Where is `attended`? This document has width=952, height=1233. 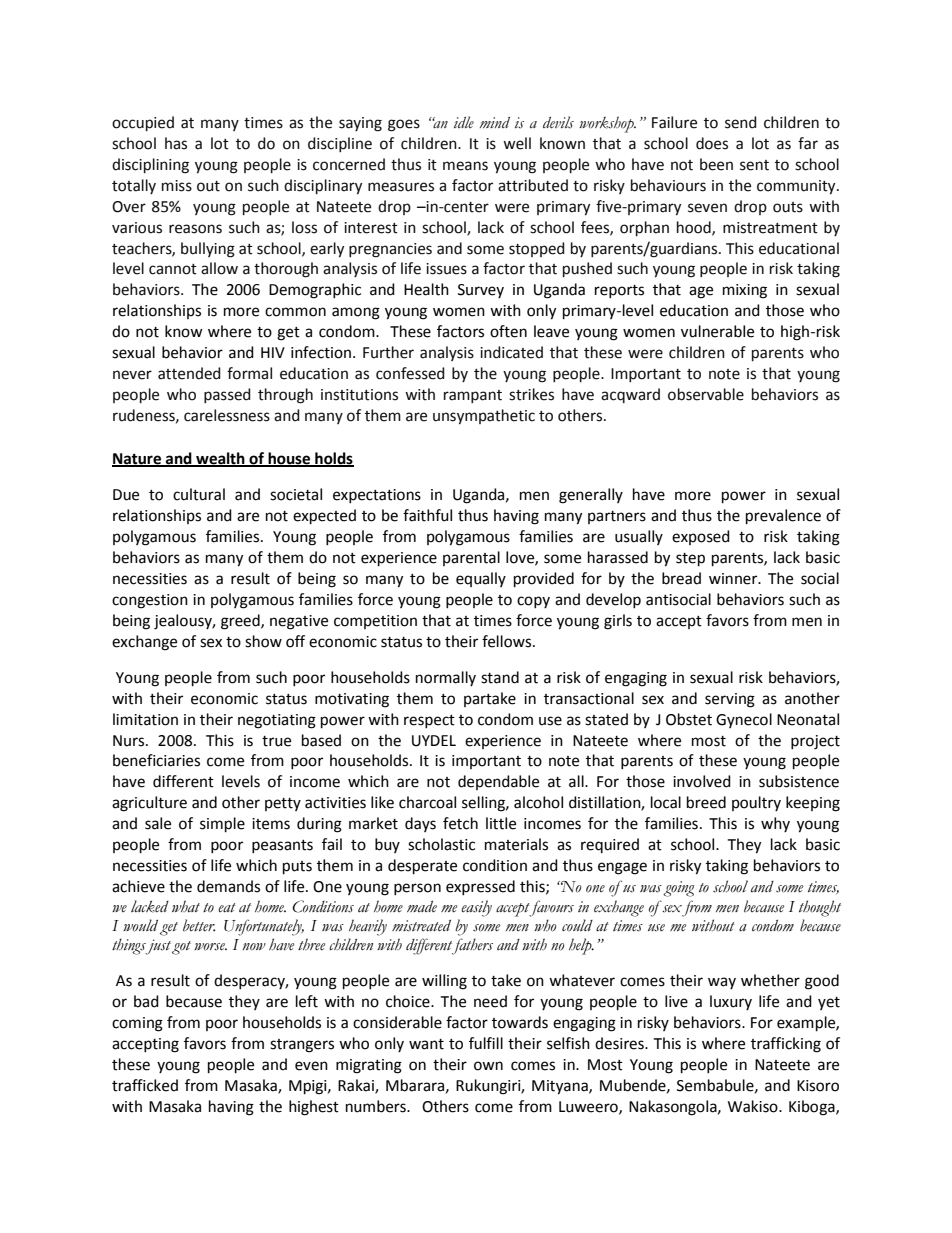 attended is located at coordinates (189, 373).
